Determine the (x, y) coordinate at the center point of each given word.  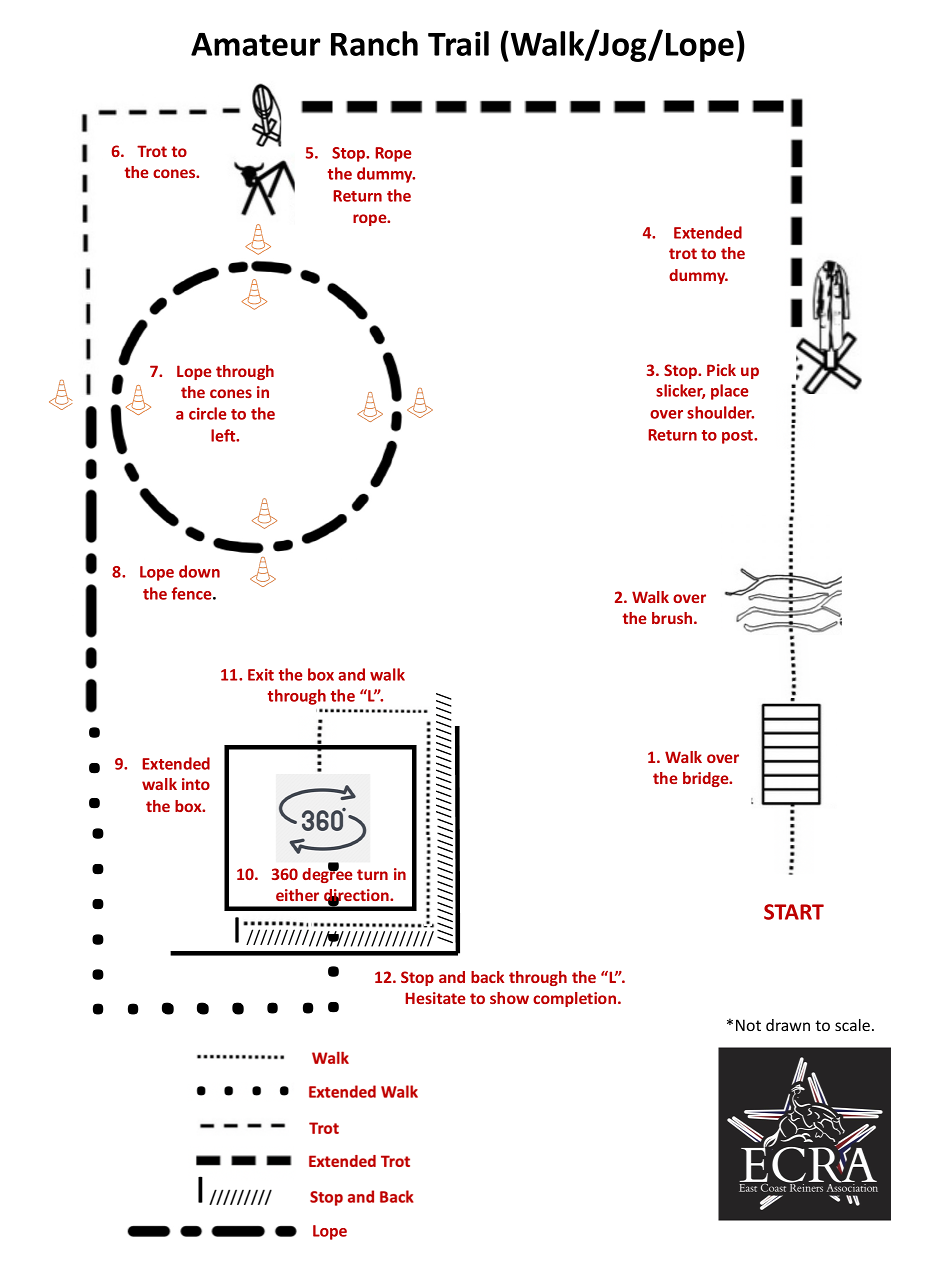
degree (327, 874)
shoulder (720, 412)
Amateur (255, 44)
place (730, 392)
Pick (721, 370)
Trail (458, 43)
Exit (261, 674)
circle (208, 413)
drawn (788, 1025)
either (297, 895)
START (794, 912)
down (199, 571)
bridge (707, 779)
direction (357, 896)
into (196, 784)
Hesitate (435, 998)
